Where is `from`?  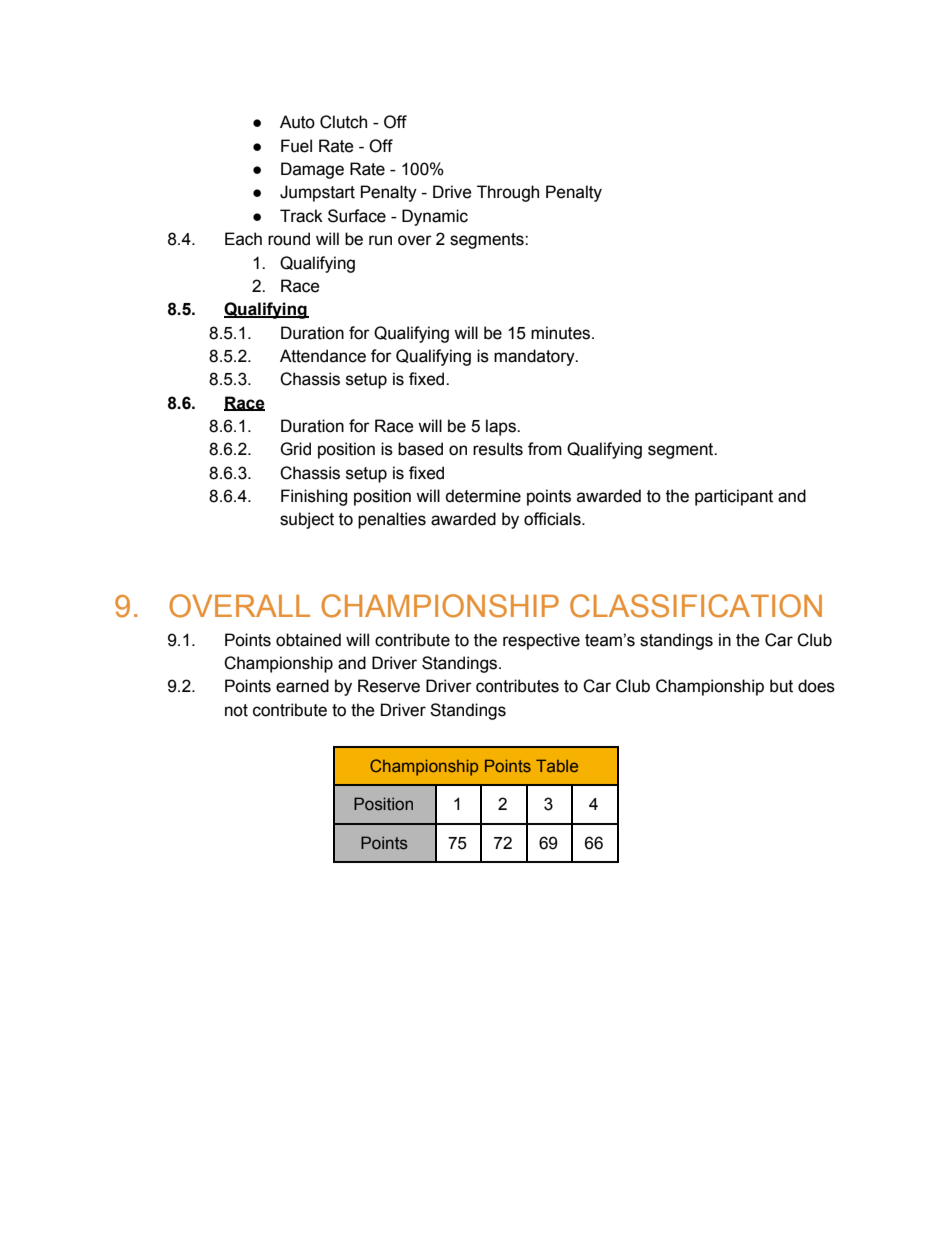
from is located at coordinates (545, 449).
